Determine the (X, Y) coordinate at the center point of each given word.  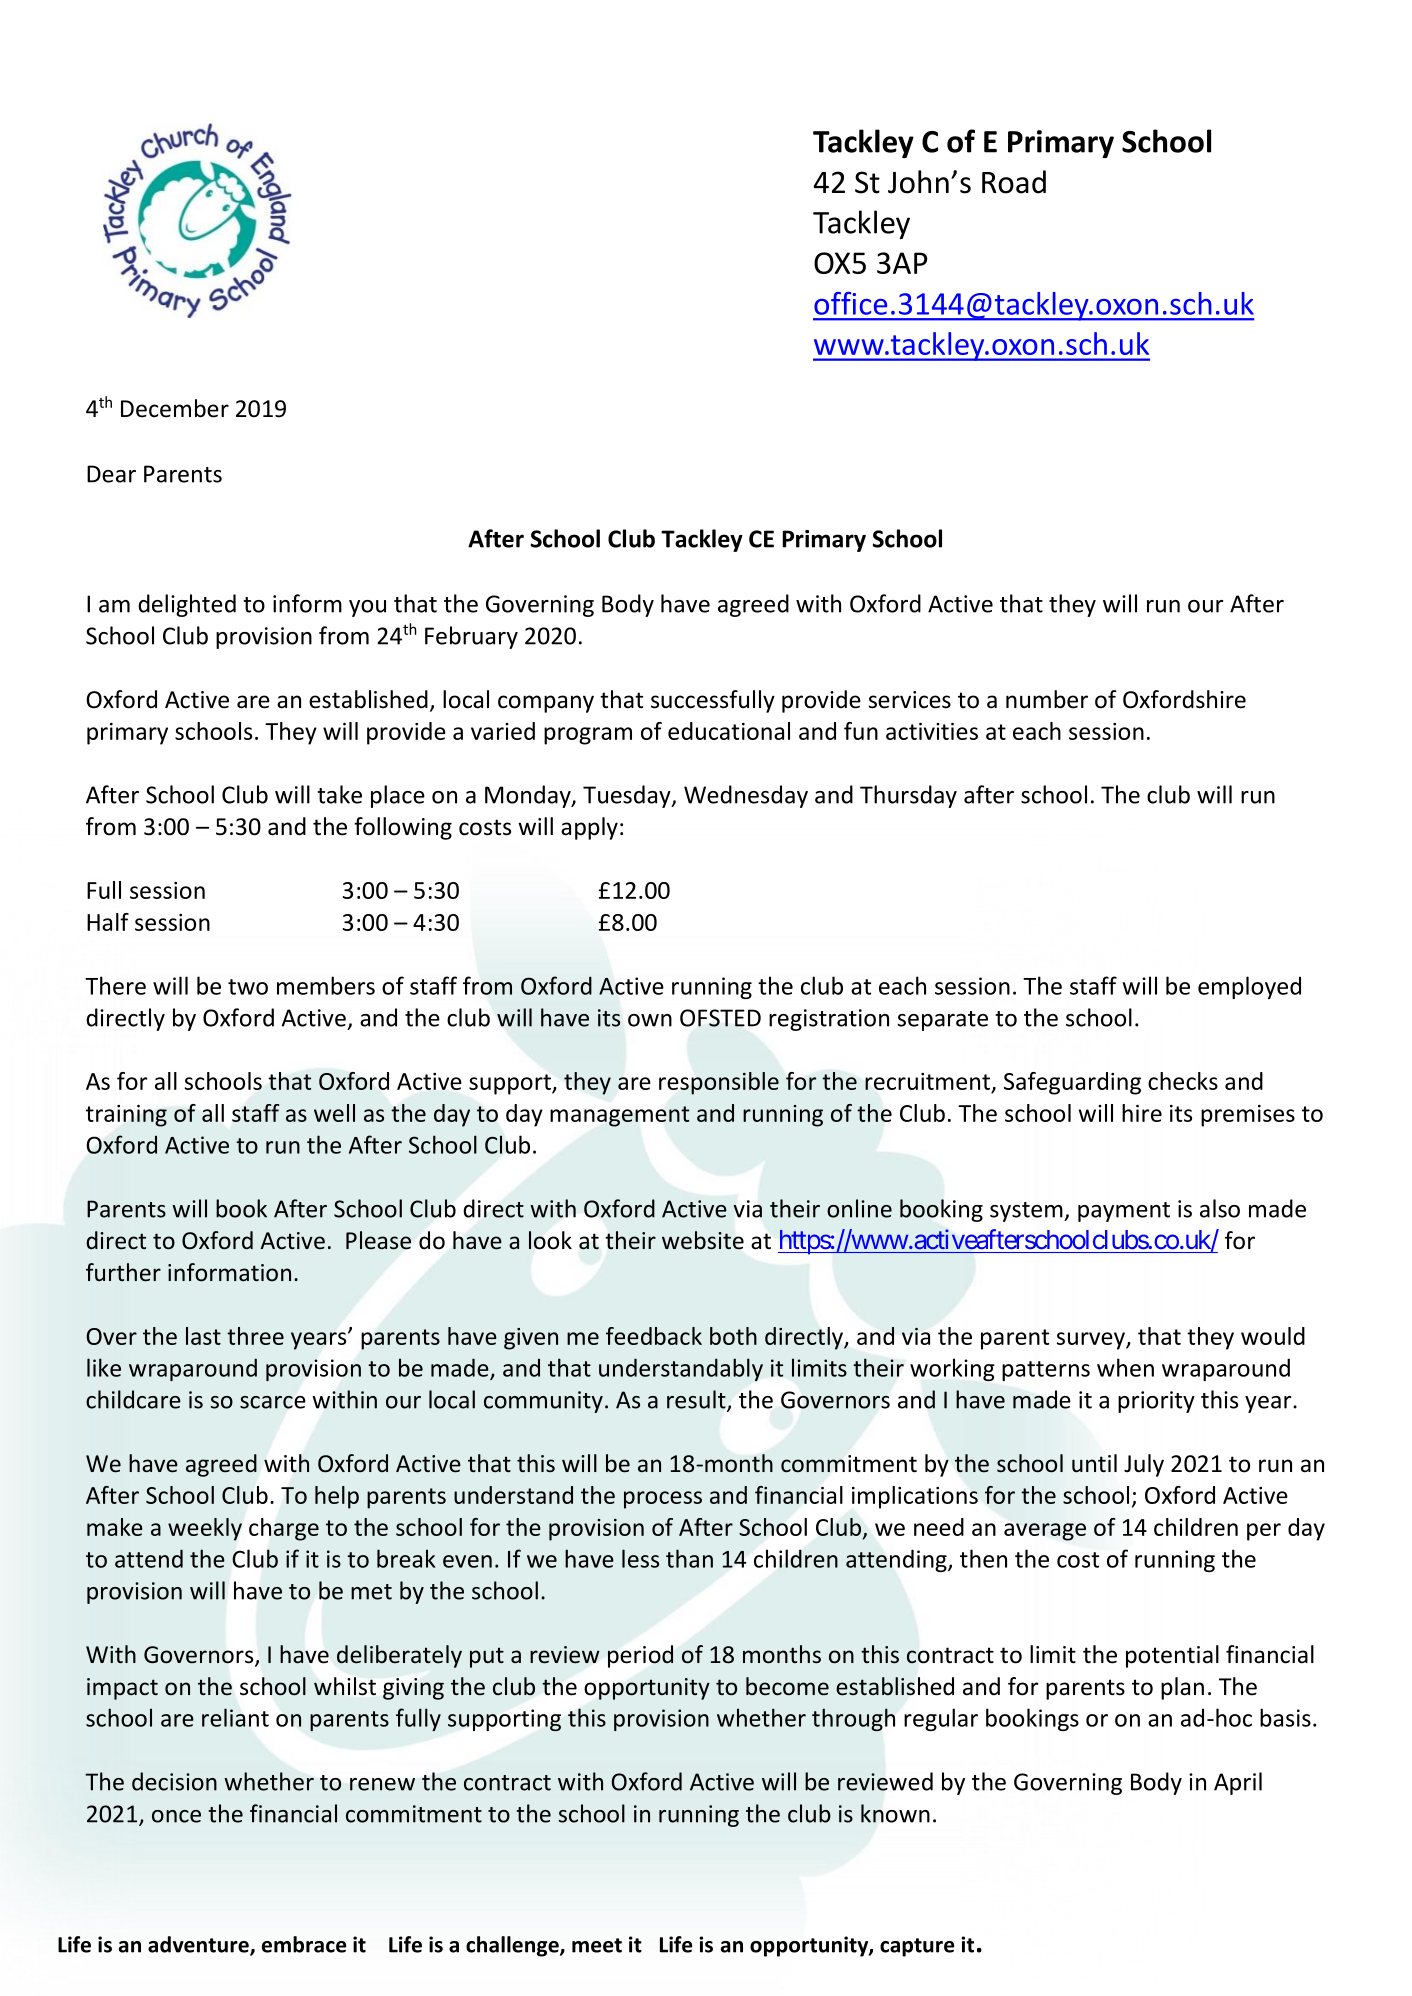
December (175, 408)
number (1047, 699)
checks (1183, 1081)
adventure (199, 1945)
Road (1014, 182)
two (248, 987)
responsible (719, 1083)
